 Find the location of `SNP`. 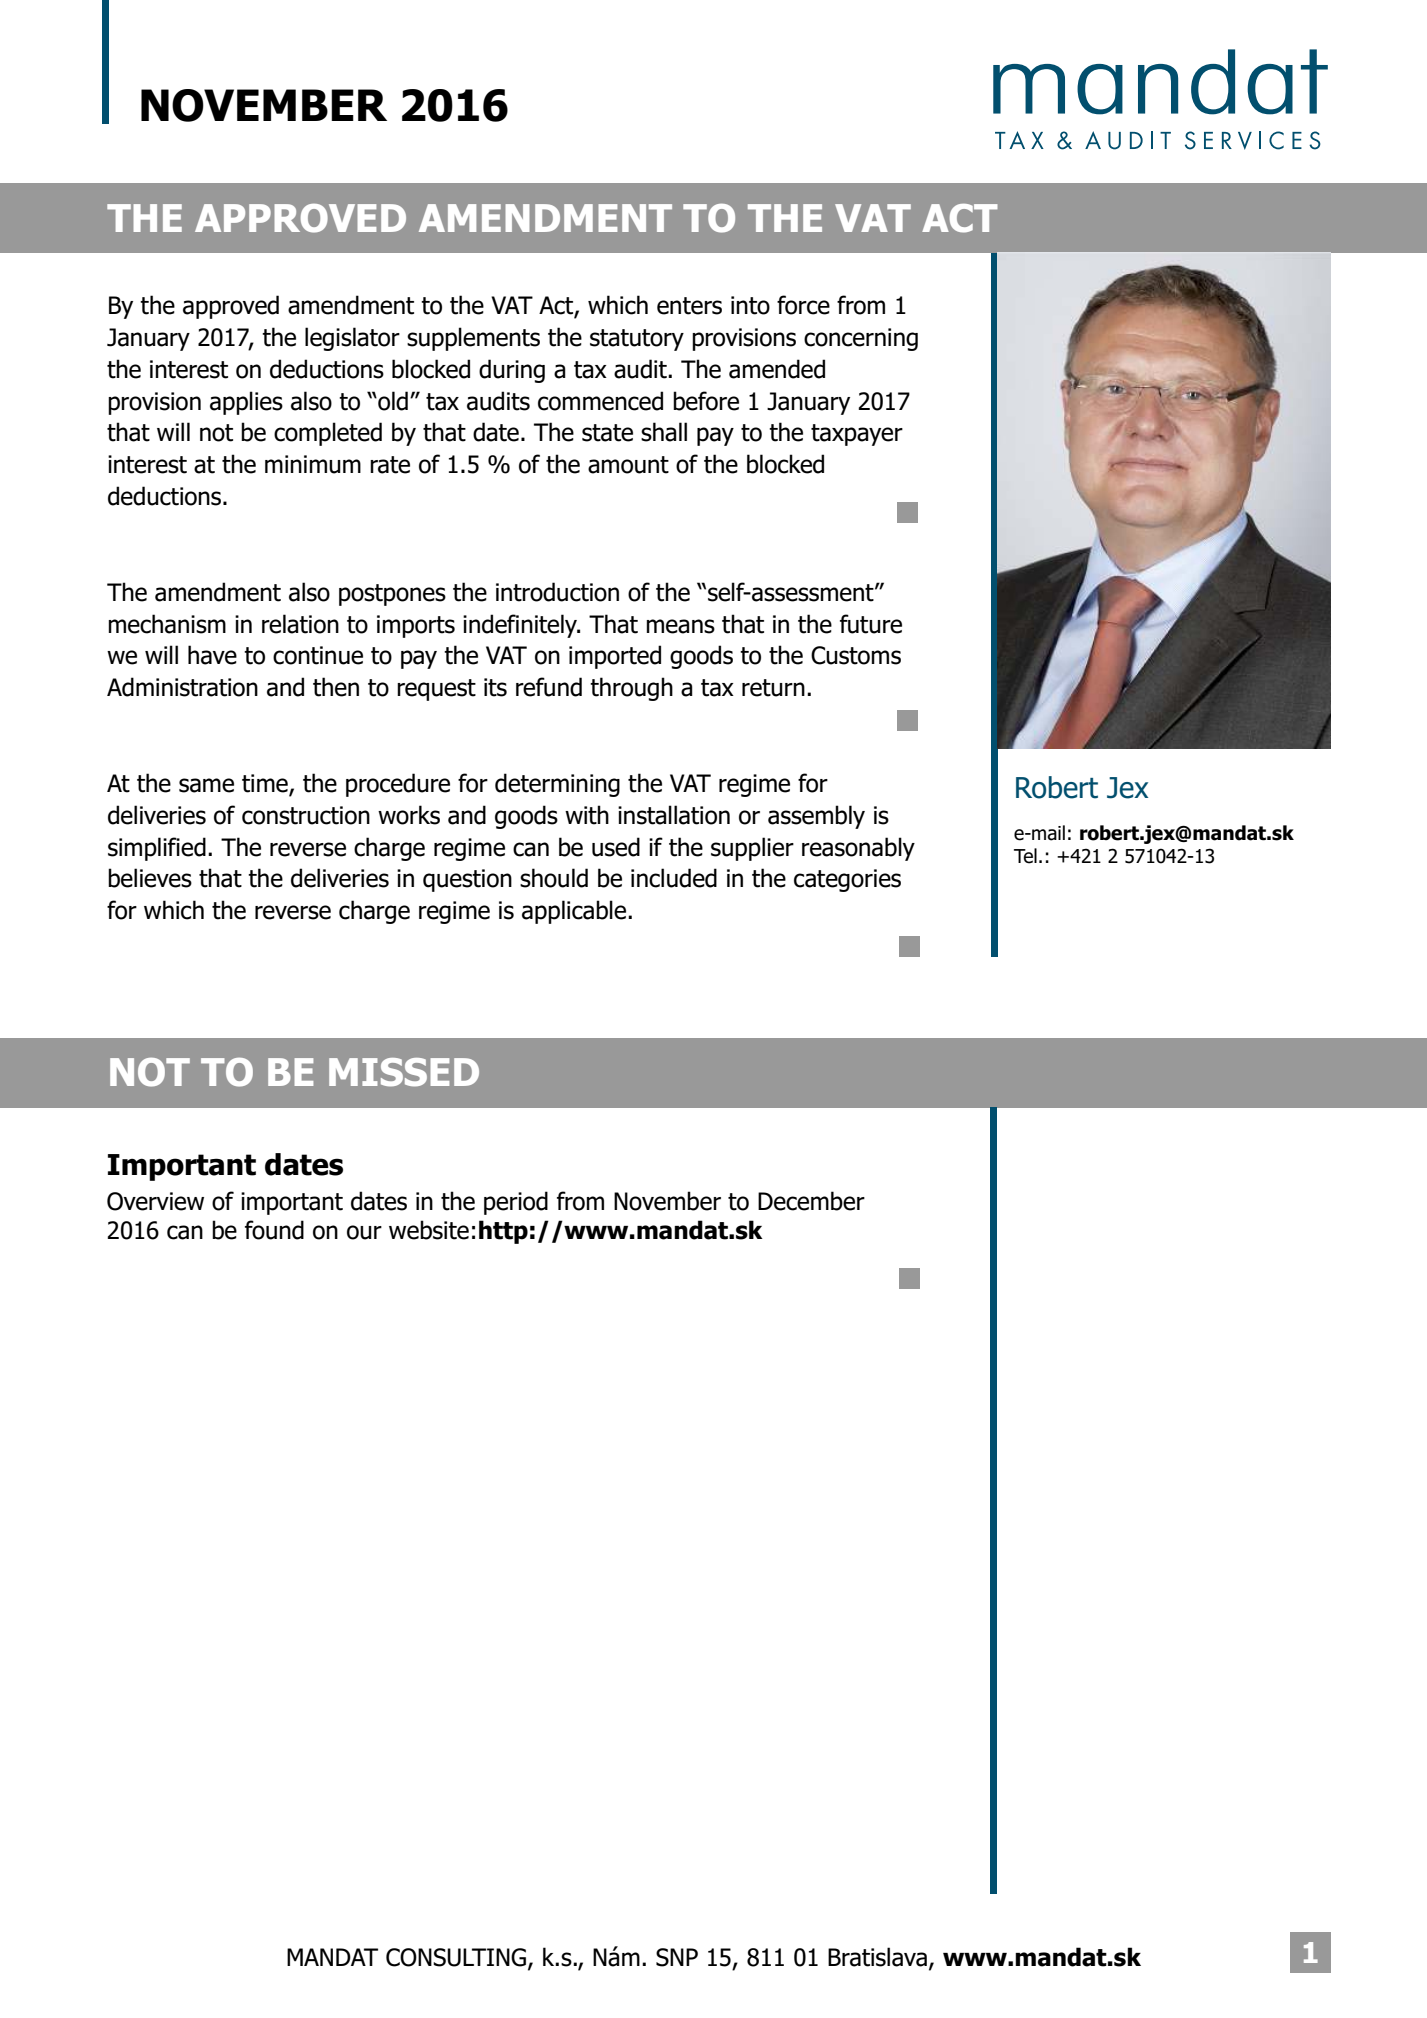

SNP is located at coordinates (677, 1957).
